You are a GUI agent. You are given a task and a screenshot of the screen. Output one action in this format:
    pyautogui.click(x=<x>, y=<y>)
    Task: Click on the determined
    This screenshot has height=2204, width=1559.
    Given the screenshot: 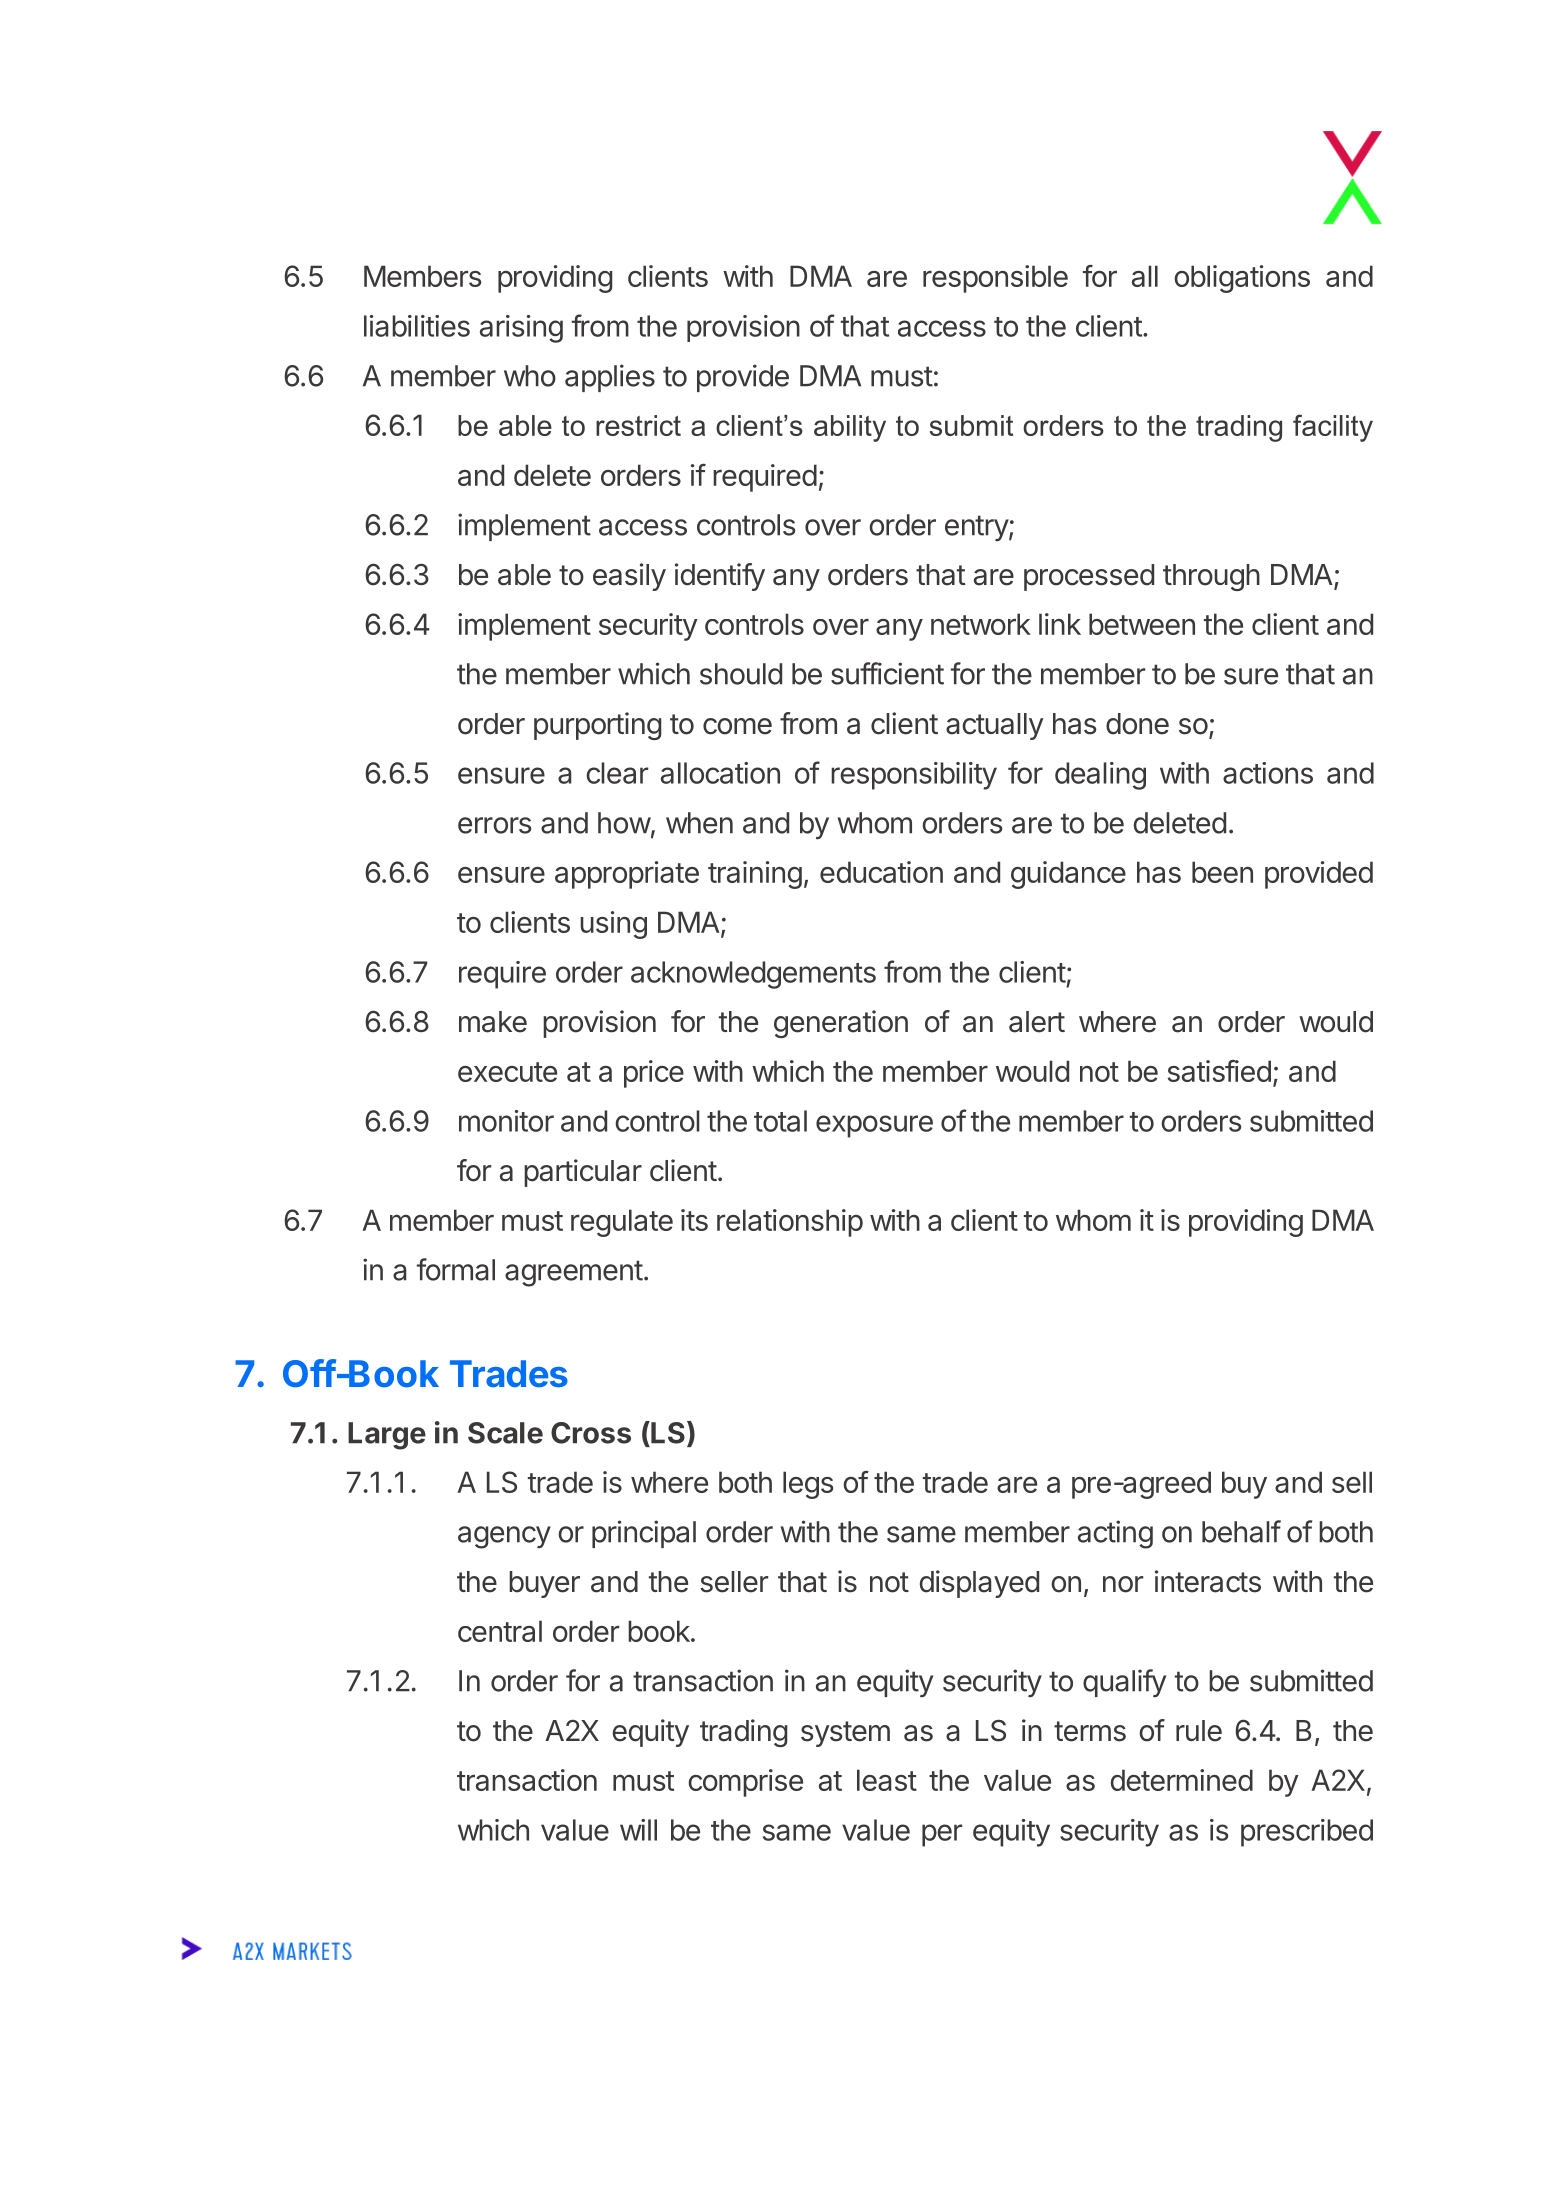 What is the action you would take?
    pyautogui.click(x=1182, y=1780)
